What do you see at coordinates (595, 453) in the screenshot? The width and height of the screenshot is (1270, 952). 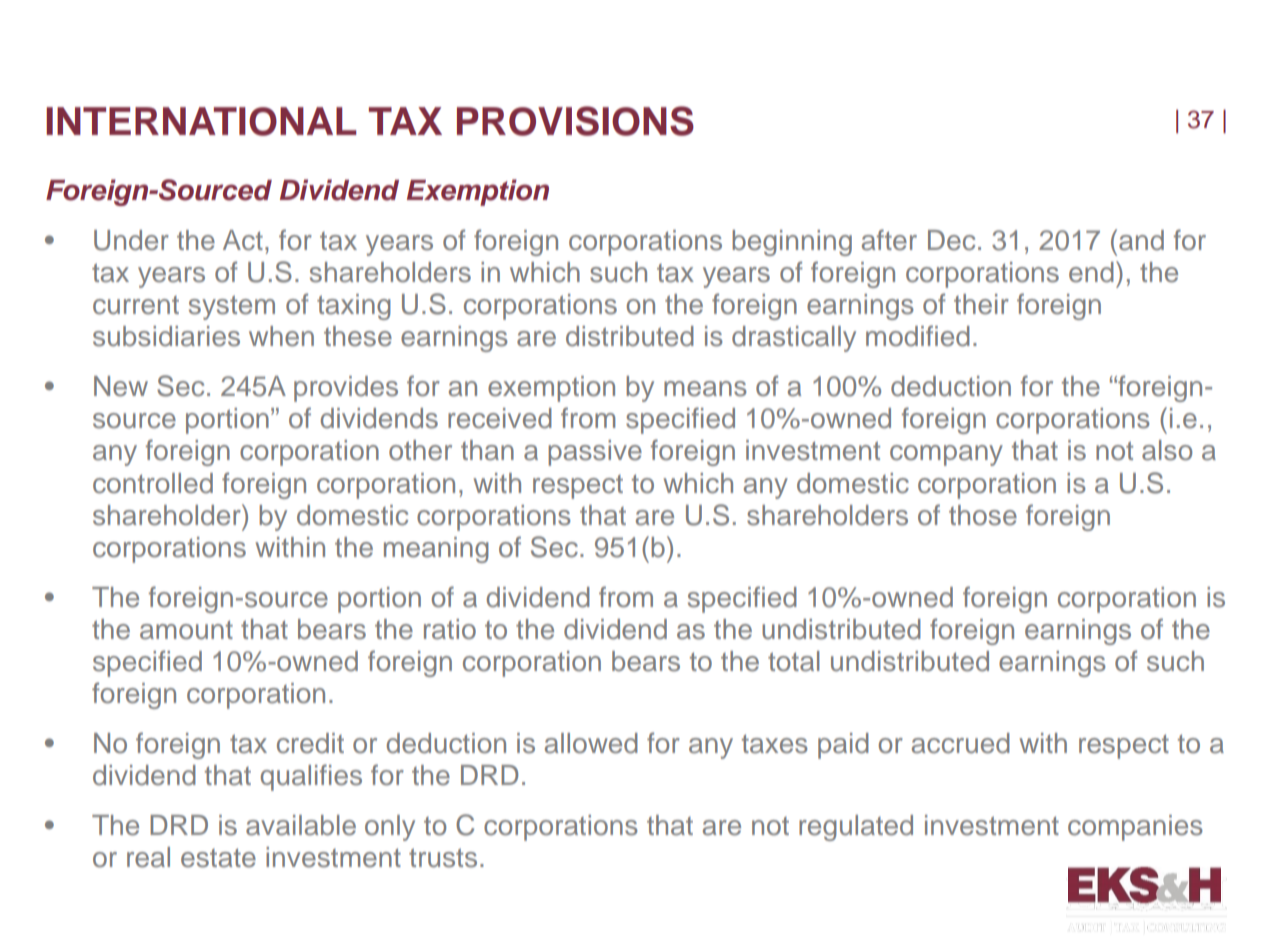 I see `passive` at bounding box center [595, 453].
